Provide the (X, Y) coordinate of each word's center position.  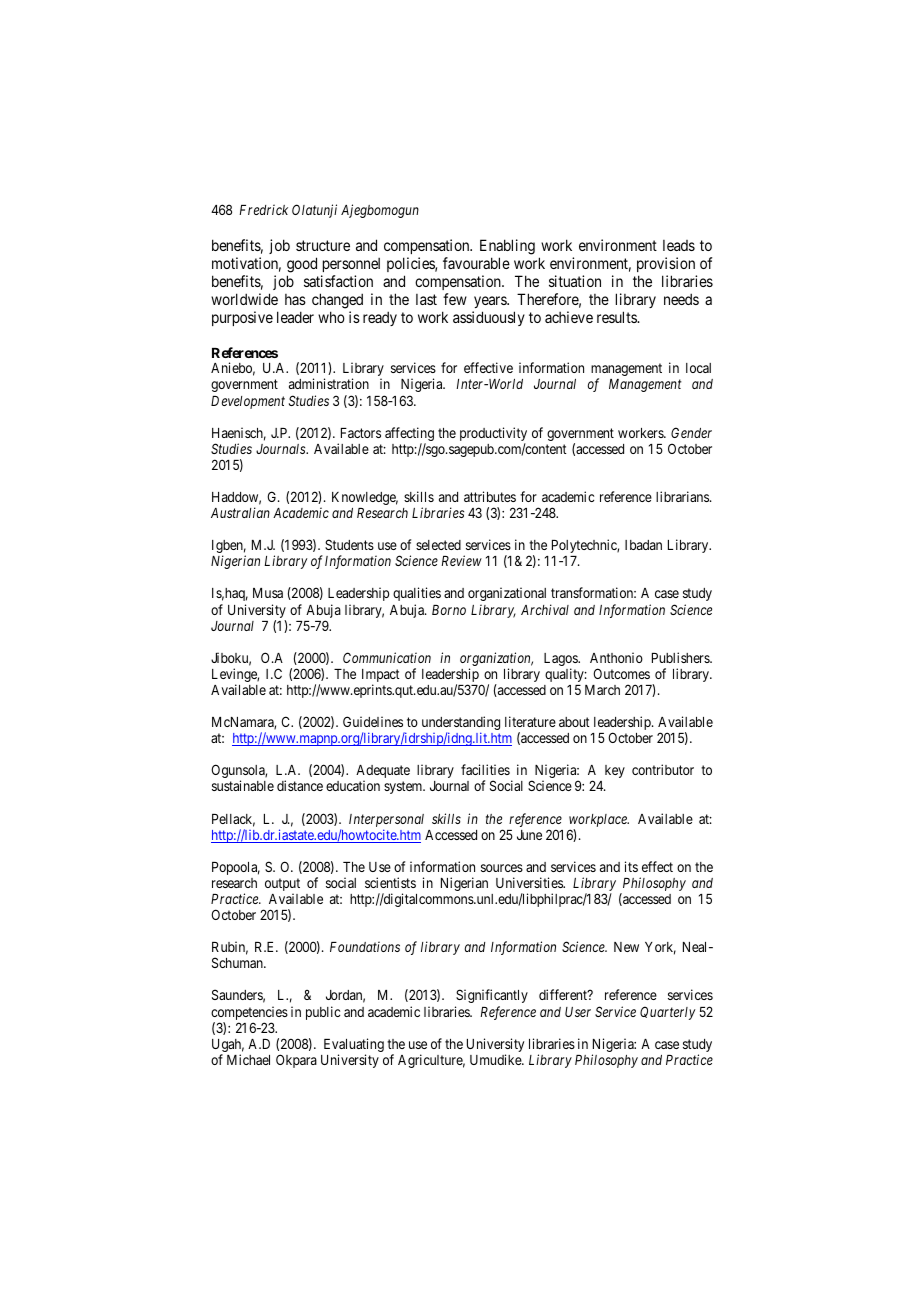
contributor (663, 769)
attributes (490, 496)
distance (300, 785)
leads (679, 245)
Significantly (492, 996)
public (323, 1013)
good (302, 266)
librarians (683, 496)
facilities (485, 769)
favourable (476, 263)
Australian (240, 512)
